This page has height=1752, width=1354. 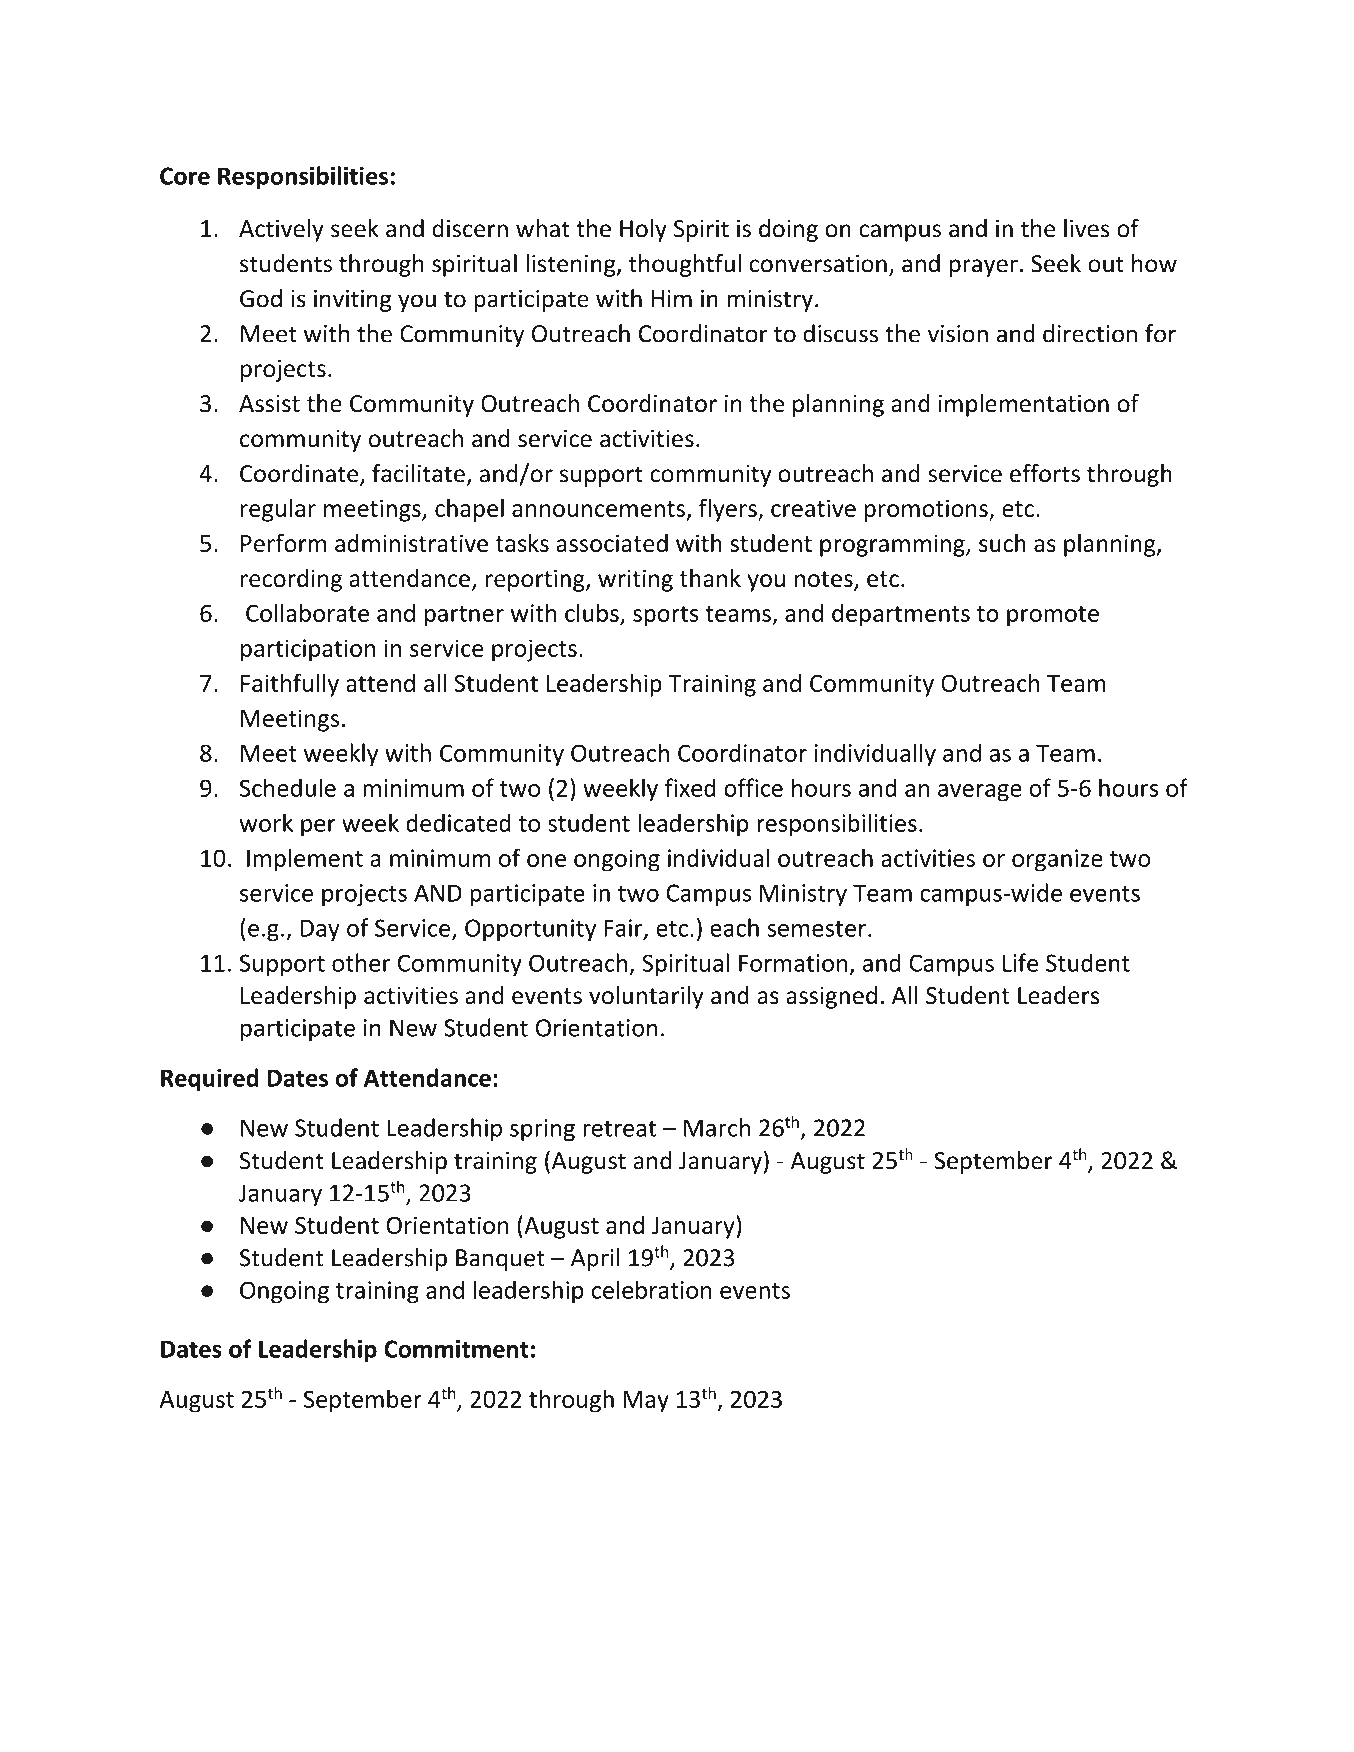 What do you see at coordinates (456, 1349) in the page?
I see `Commitment` at bounding box center [456, 1349].
